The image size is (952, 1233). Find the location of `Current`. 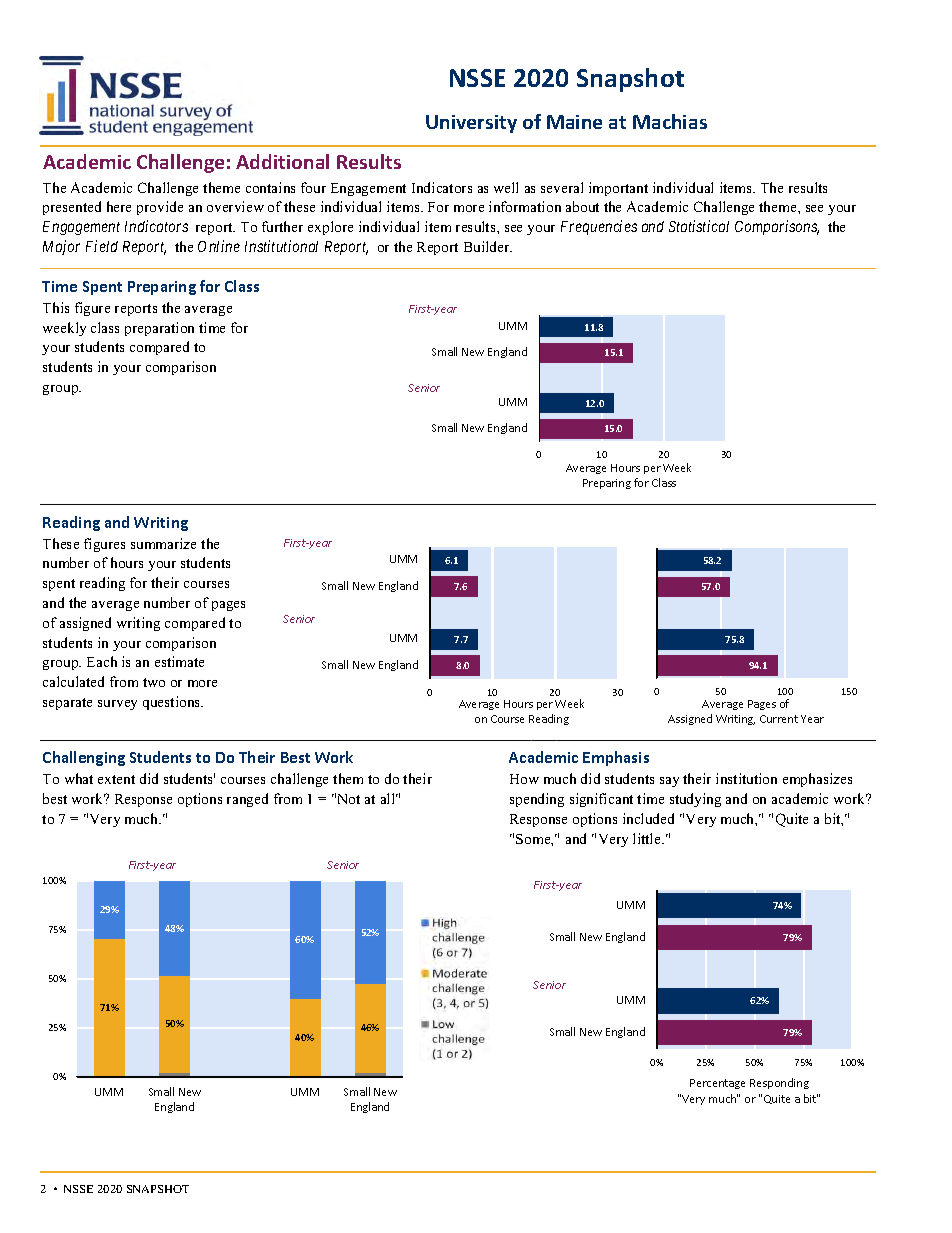

Current is located at coordinates (779, 719).
